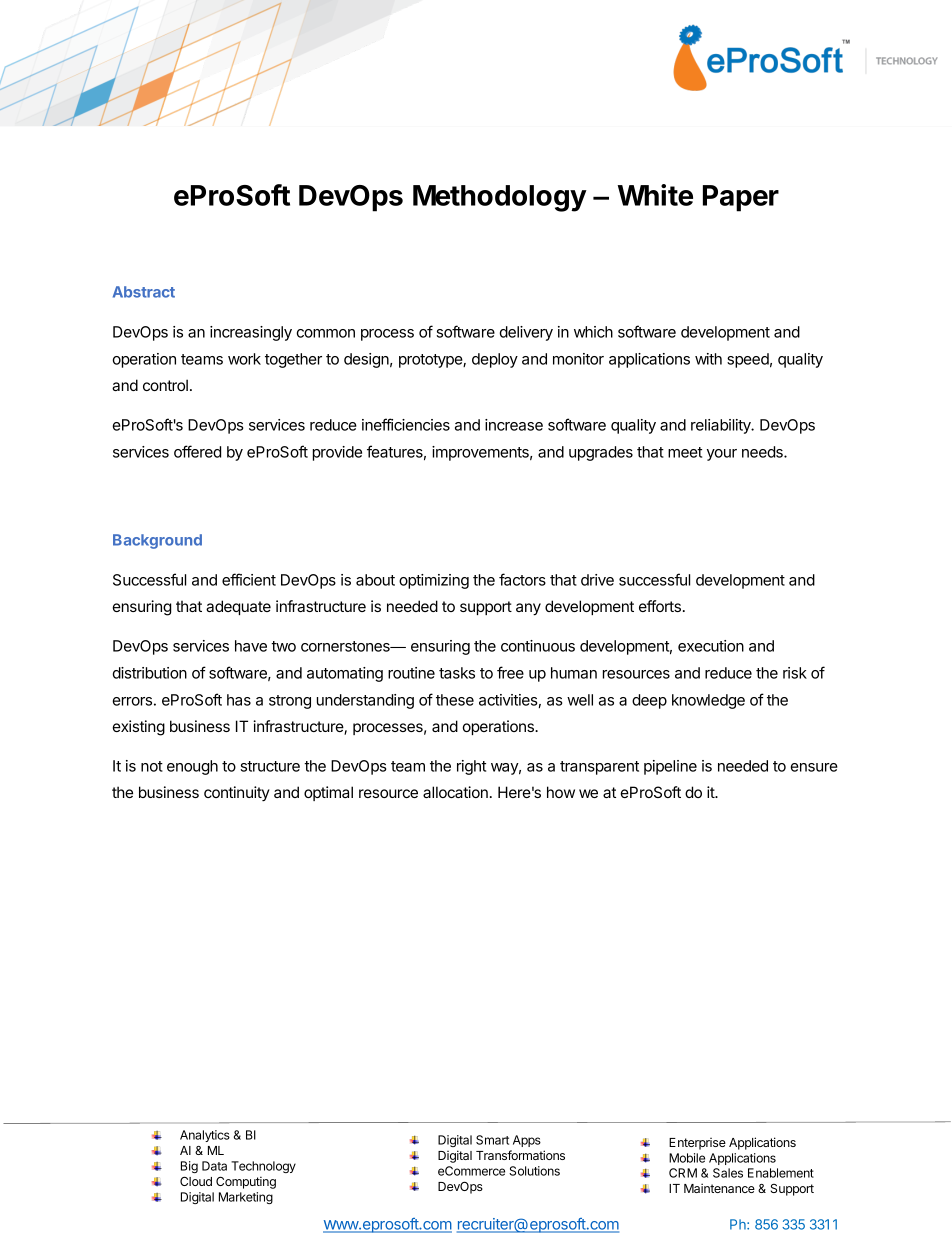 This screenshot has width=952, height=1233. What do you see at coordinates (455, 700) in the screenshot?
I see `these` at bounding box center [455, 700].
